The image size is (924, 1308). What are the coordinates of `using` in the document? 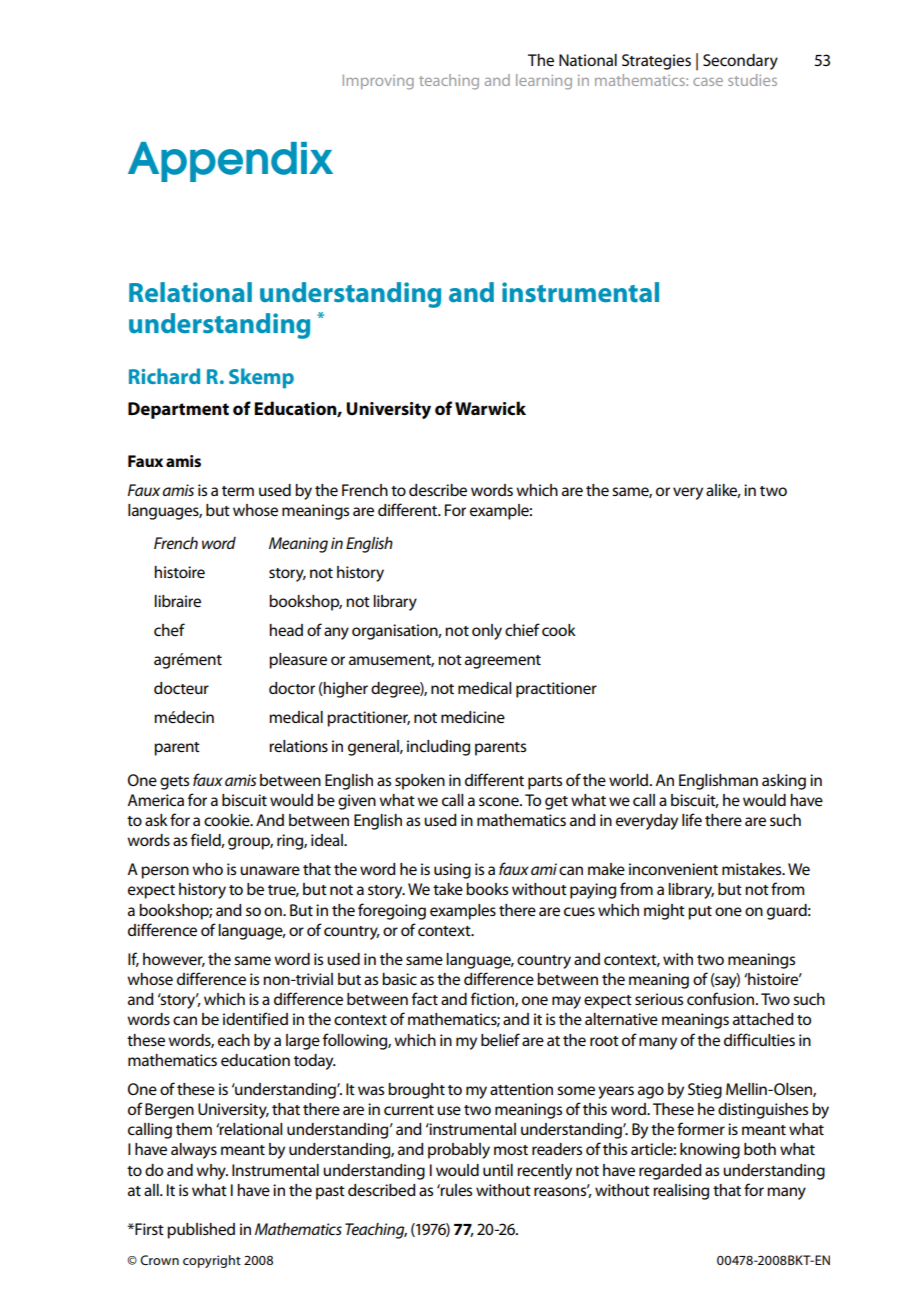 It's located at (452, 871).
